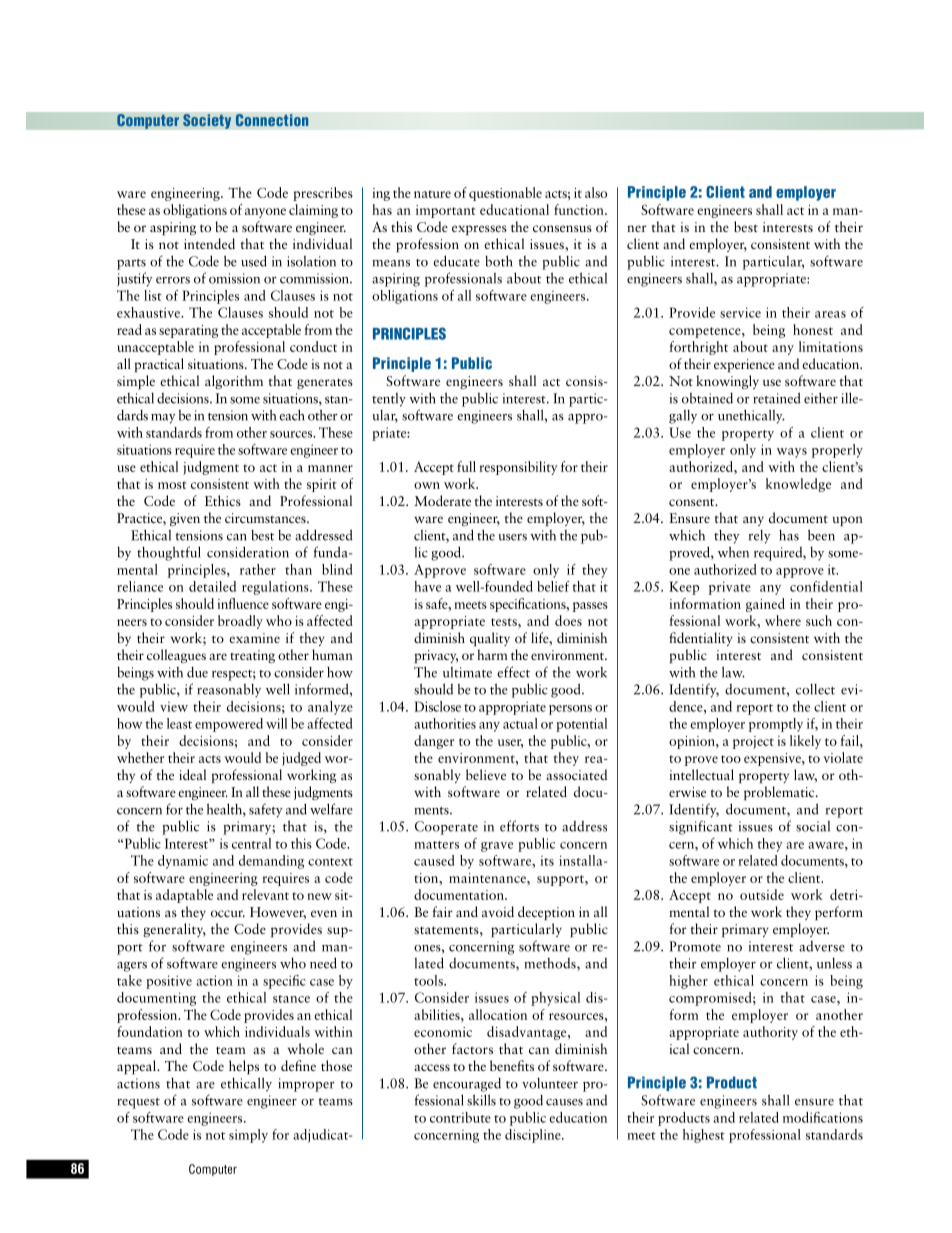  Describe the element at coordinates (248, 1136) in the document. I see `simply` at that location.
